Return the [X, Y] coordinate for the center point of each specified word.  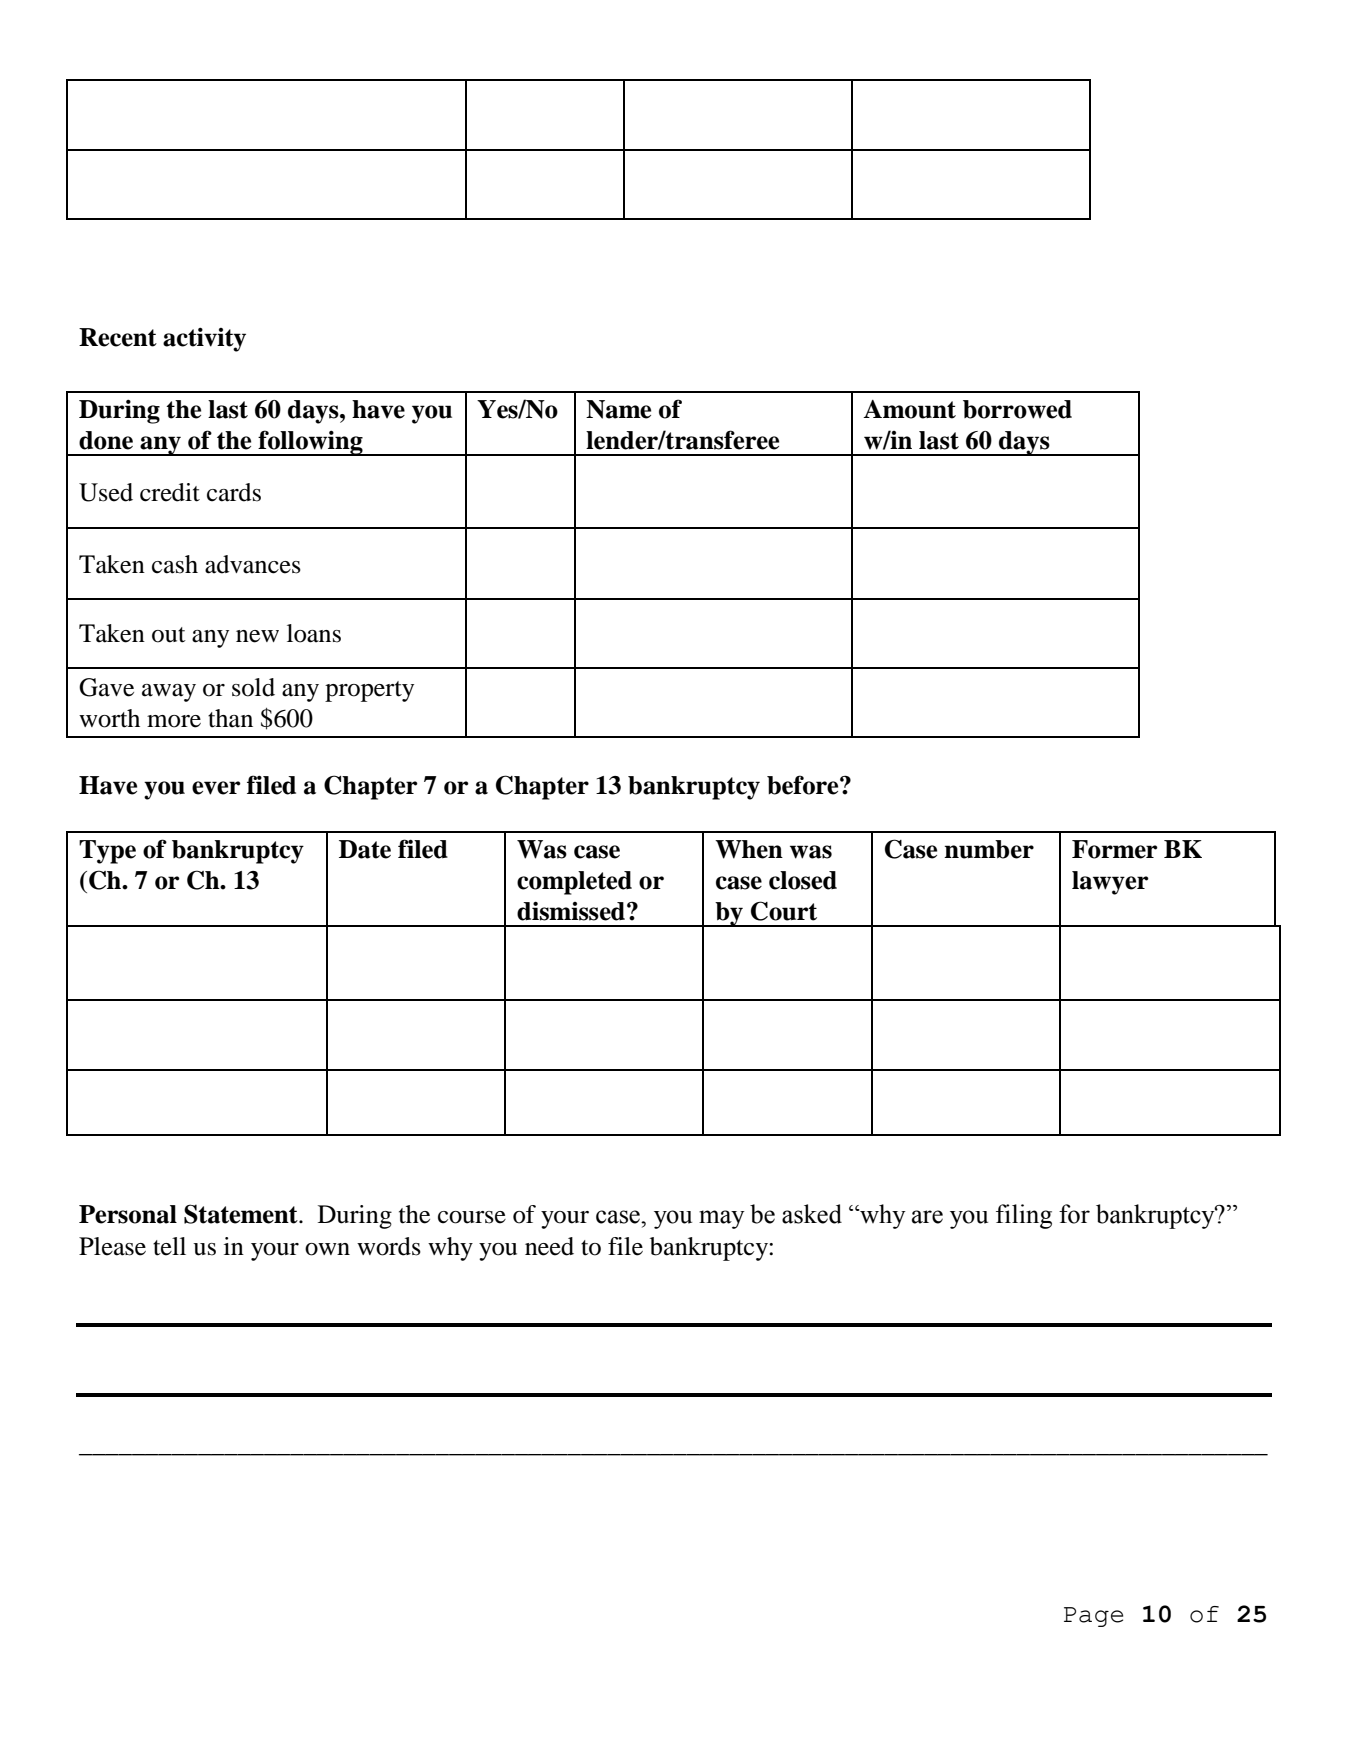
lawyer [1110, 883]
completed [574, 883]
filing [1024, 1216]
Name [618, 409]
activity [204, 339]
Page [1093, 1617]
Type [107, 852]
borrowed [1017, 409]
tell [169, 1246]
